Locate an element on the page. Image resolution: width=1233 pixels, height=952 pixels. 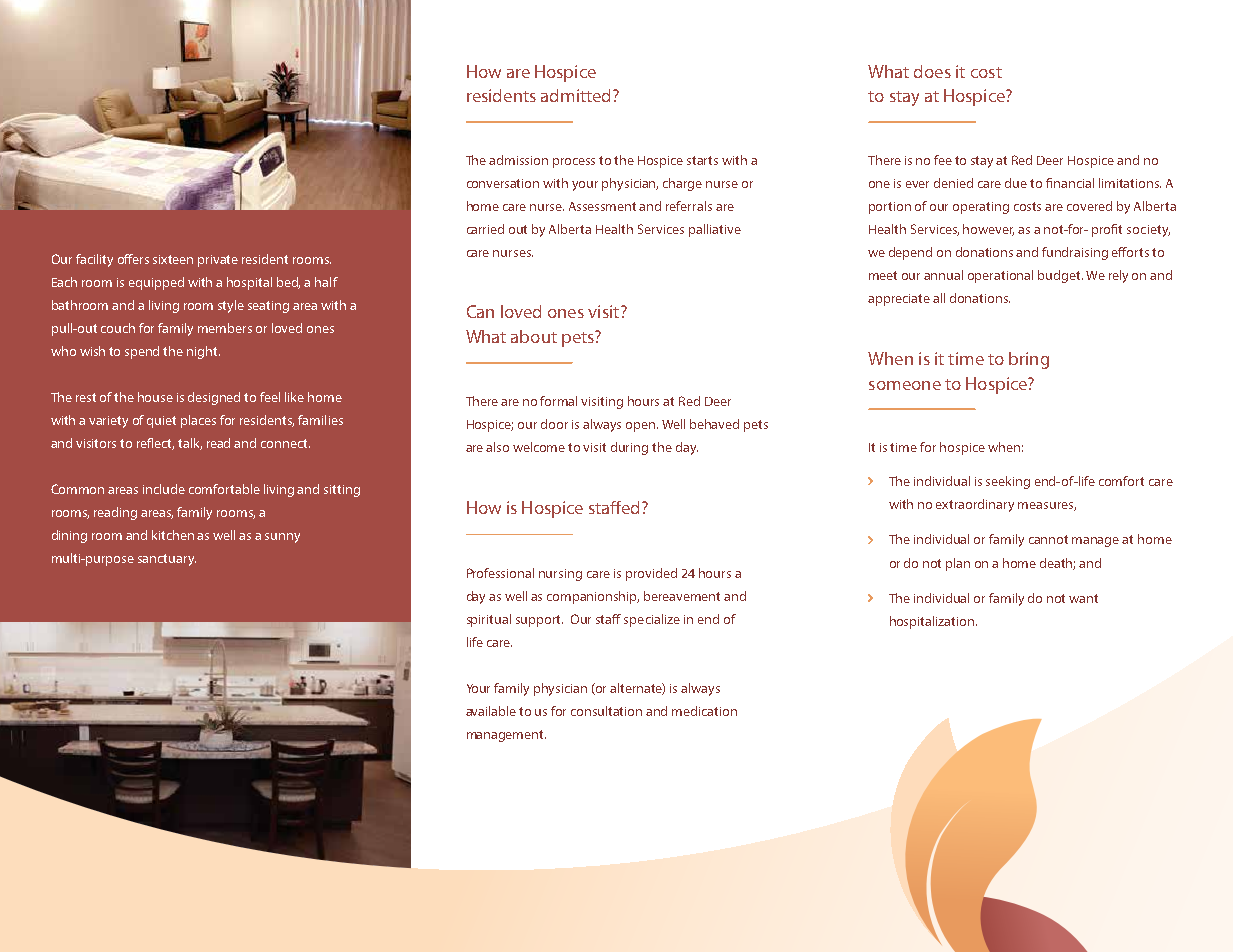
medication is located at coordinates (704, 711).
